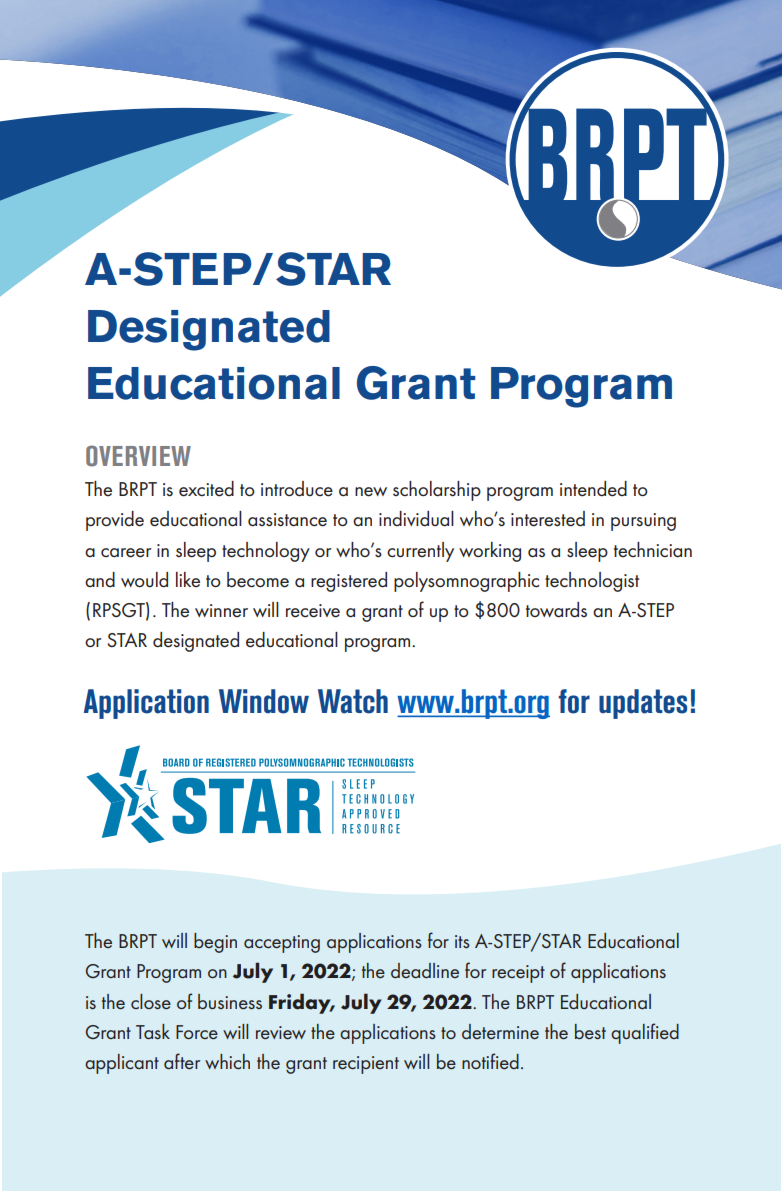 The width and height of the page is (782, 1191). I want to click on Watch, so click(353, 701).
